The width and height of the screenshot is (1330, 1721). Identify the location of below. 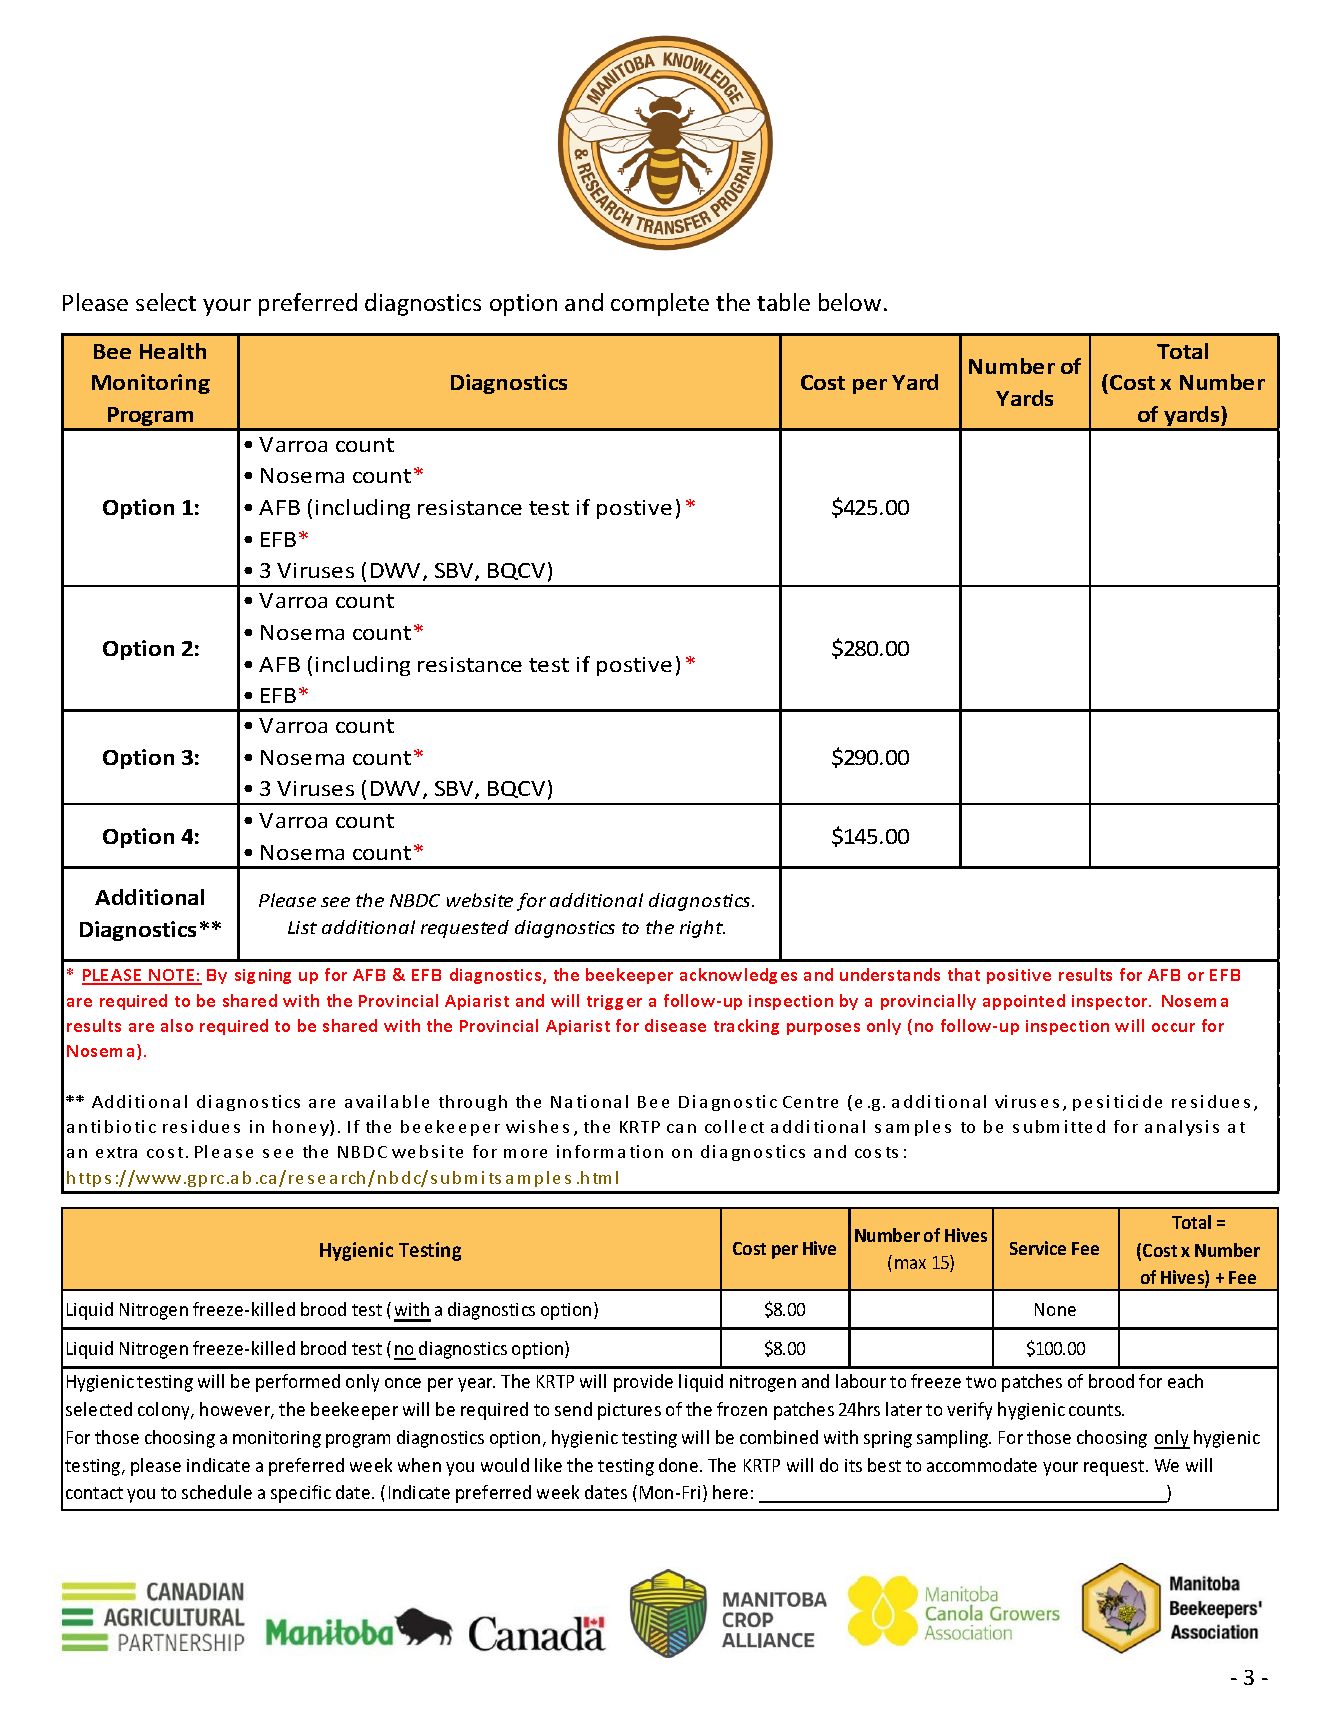
(850, 302).
